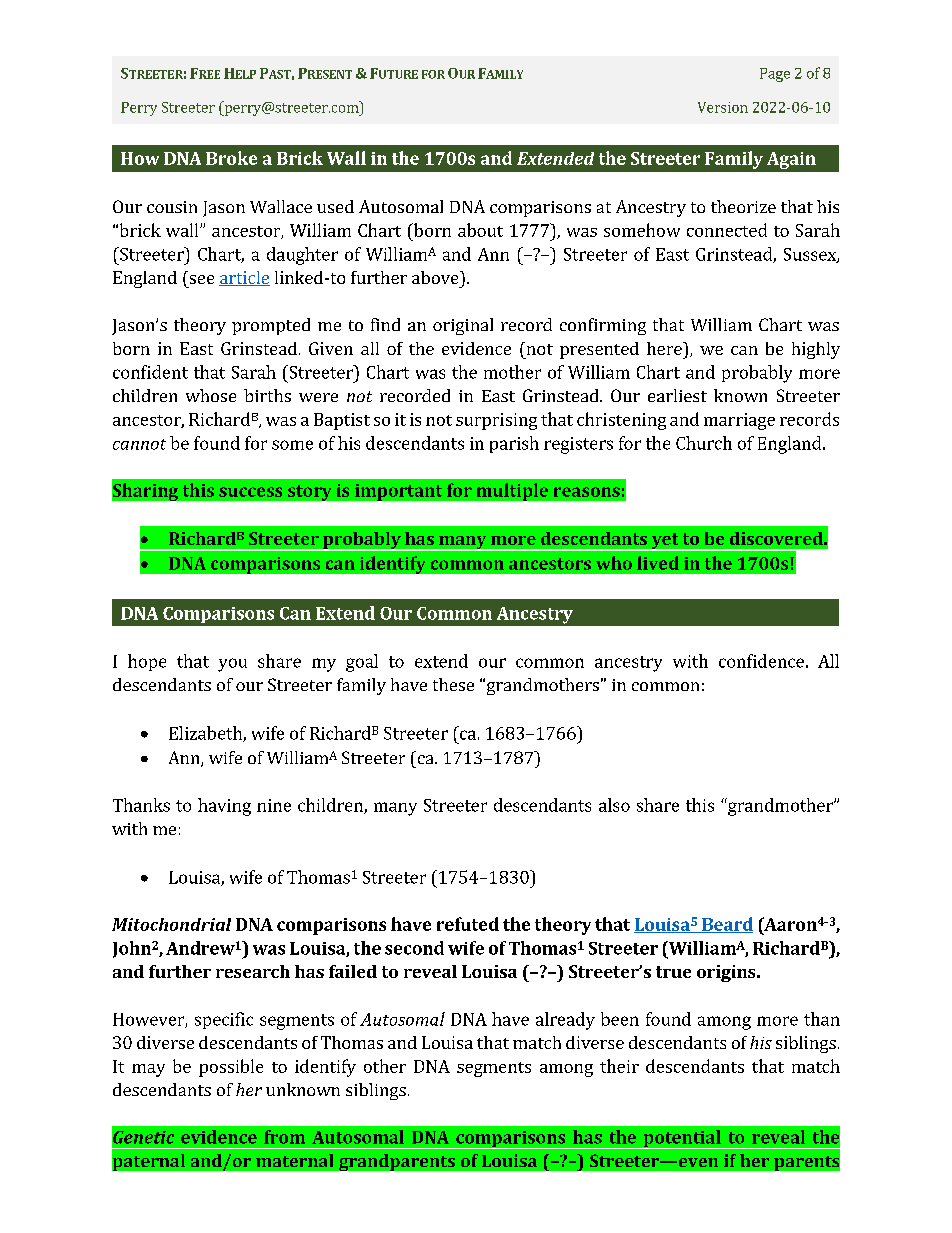 This screenshot has height=1233, width=952. Describe the element at coordinates (704, 443) in the screenshot. I see `Church` at that location.
